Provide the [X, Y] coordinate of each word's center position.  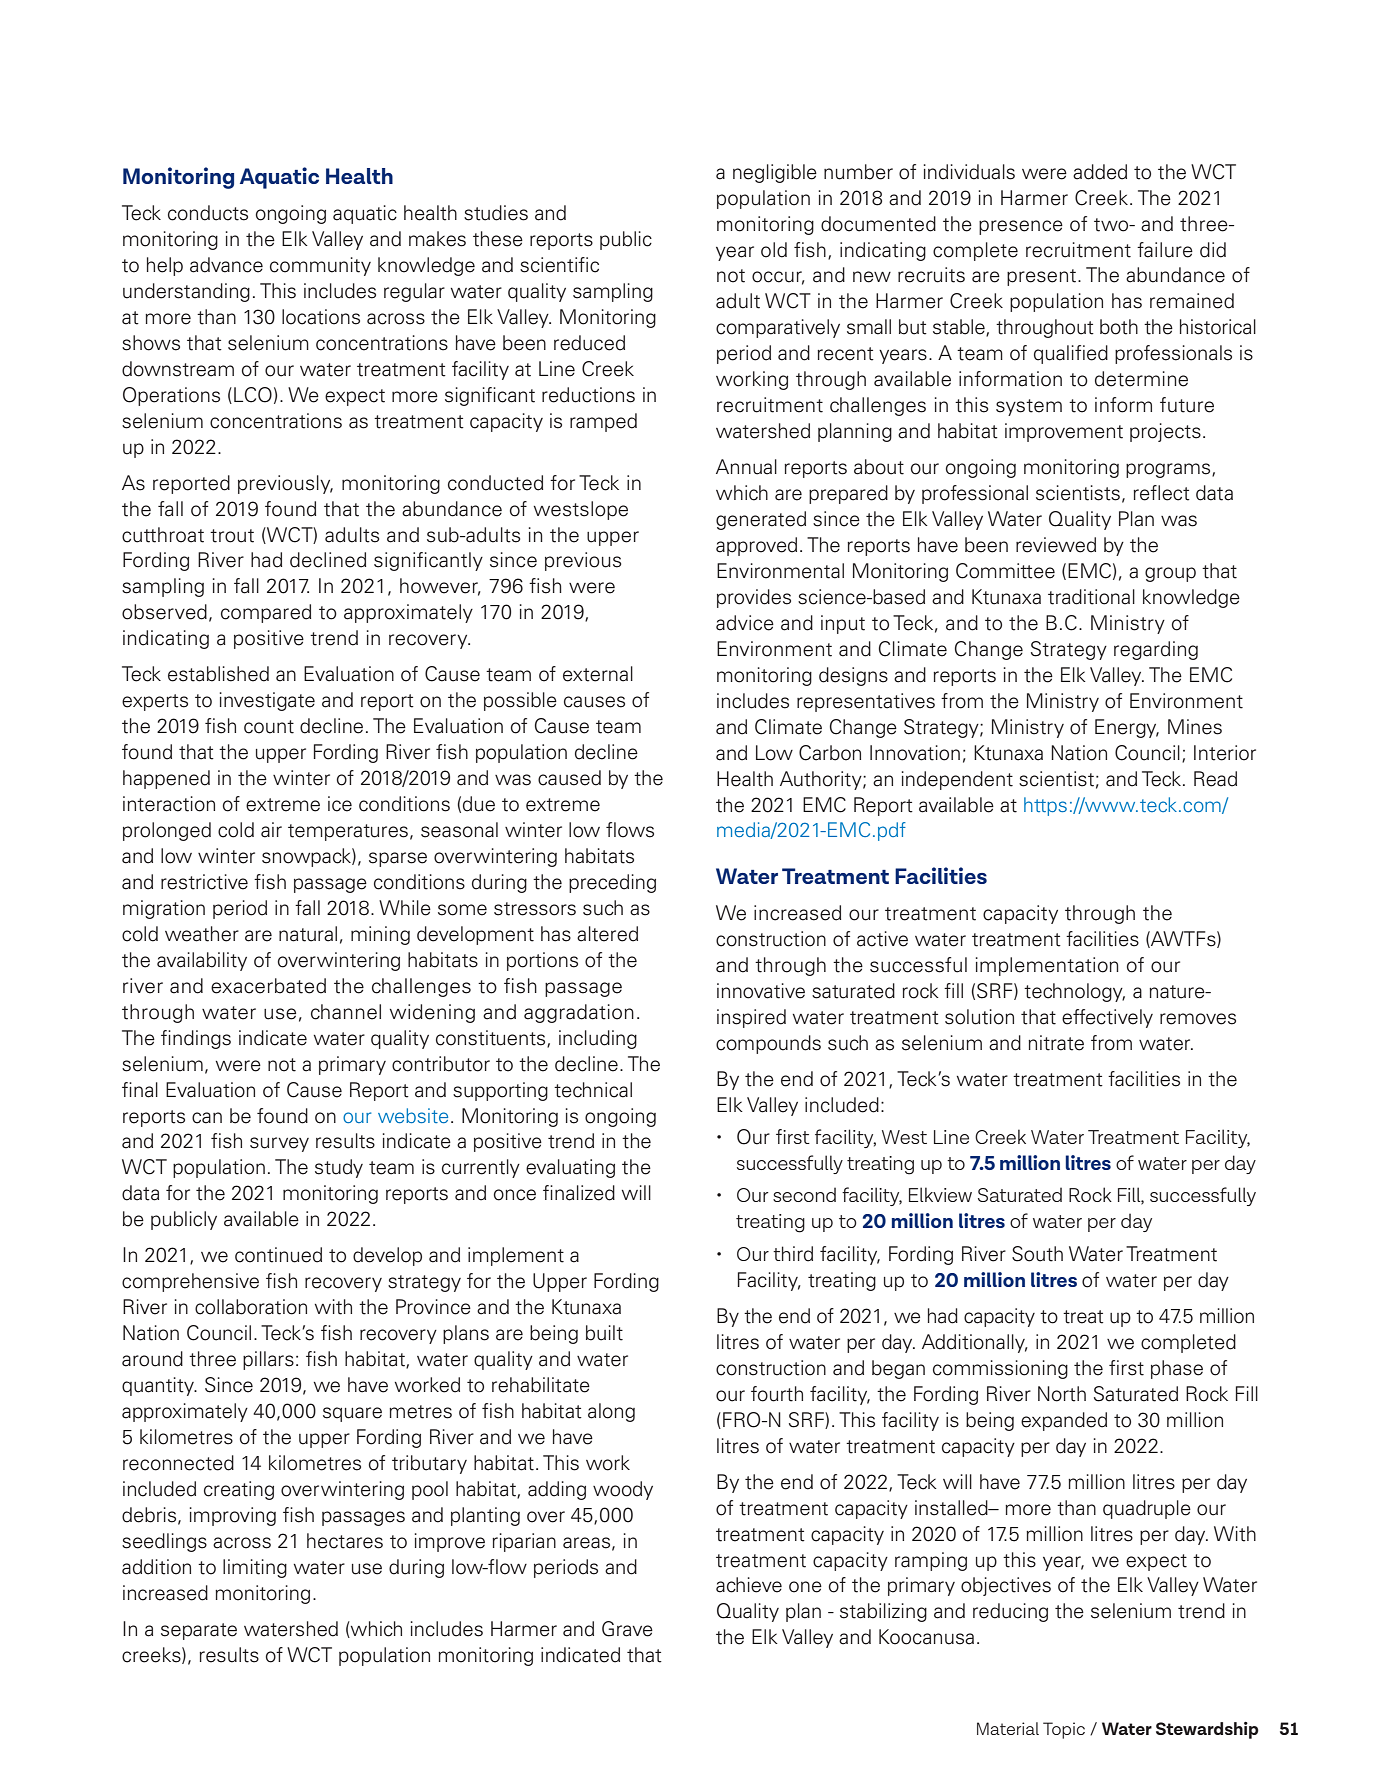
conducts [208, 213]
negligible [775, 173]
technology [1074, 992]
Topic [1064, 1730]
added [1100, 172]
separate [199, 1631]
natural [308, 934]
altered [607, 934]
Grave [627, 1629]
